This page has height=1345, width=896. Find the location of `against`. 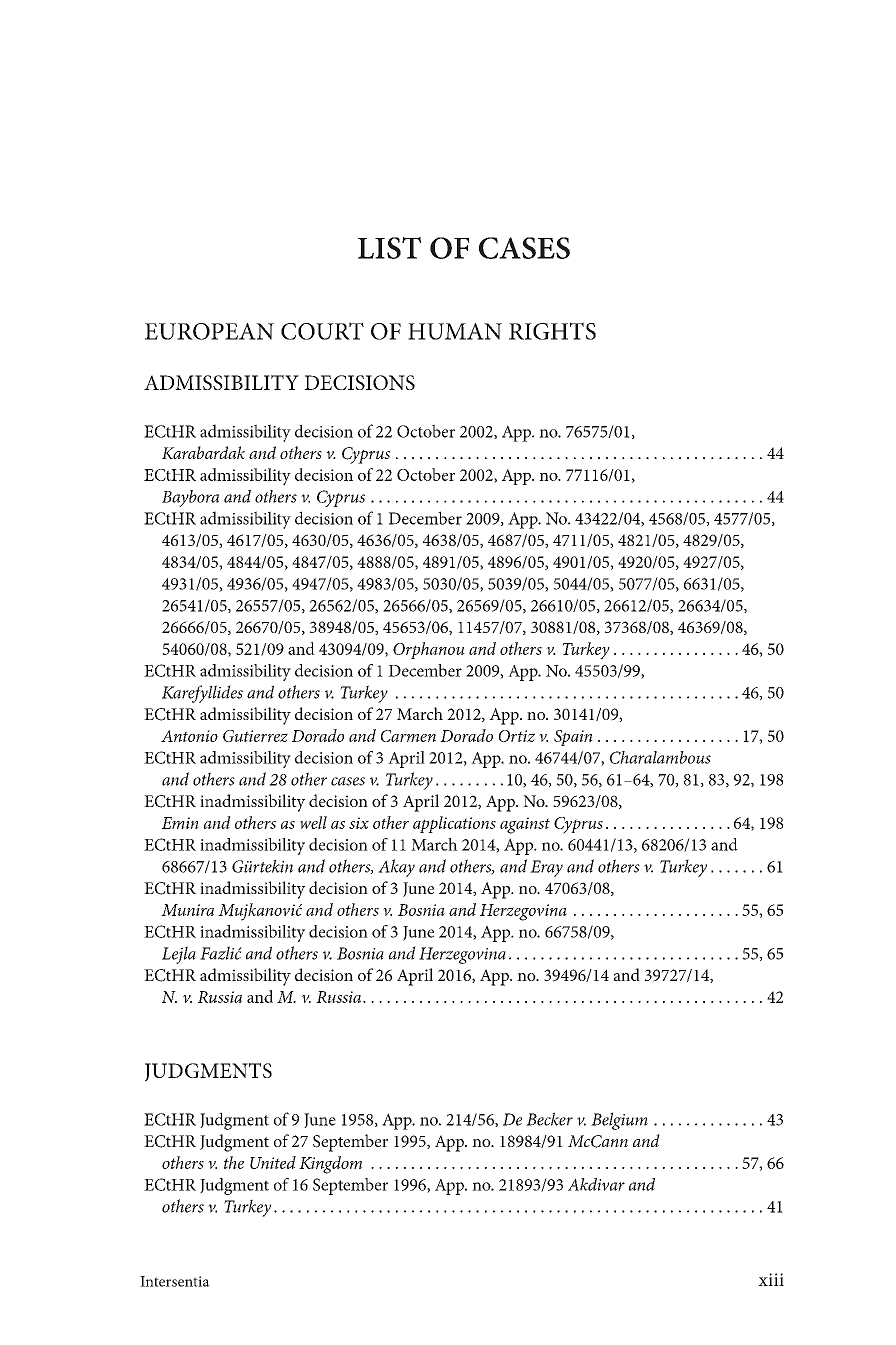

against is located at coordinates (525, 825).
